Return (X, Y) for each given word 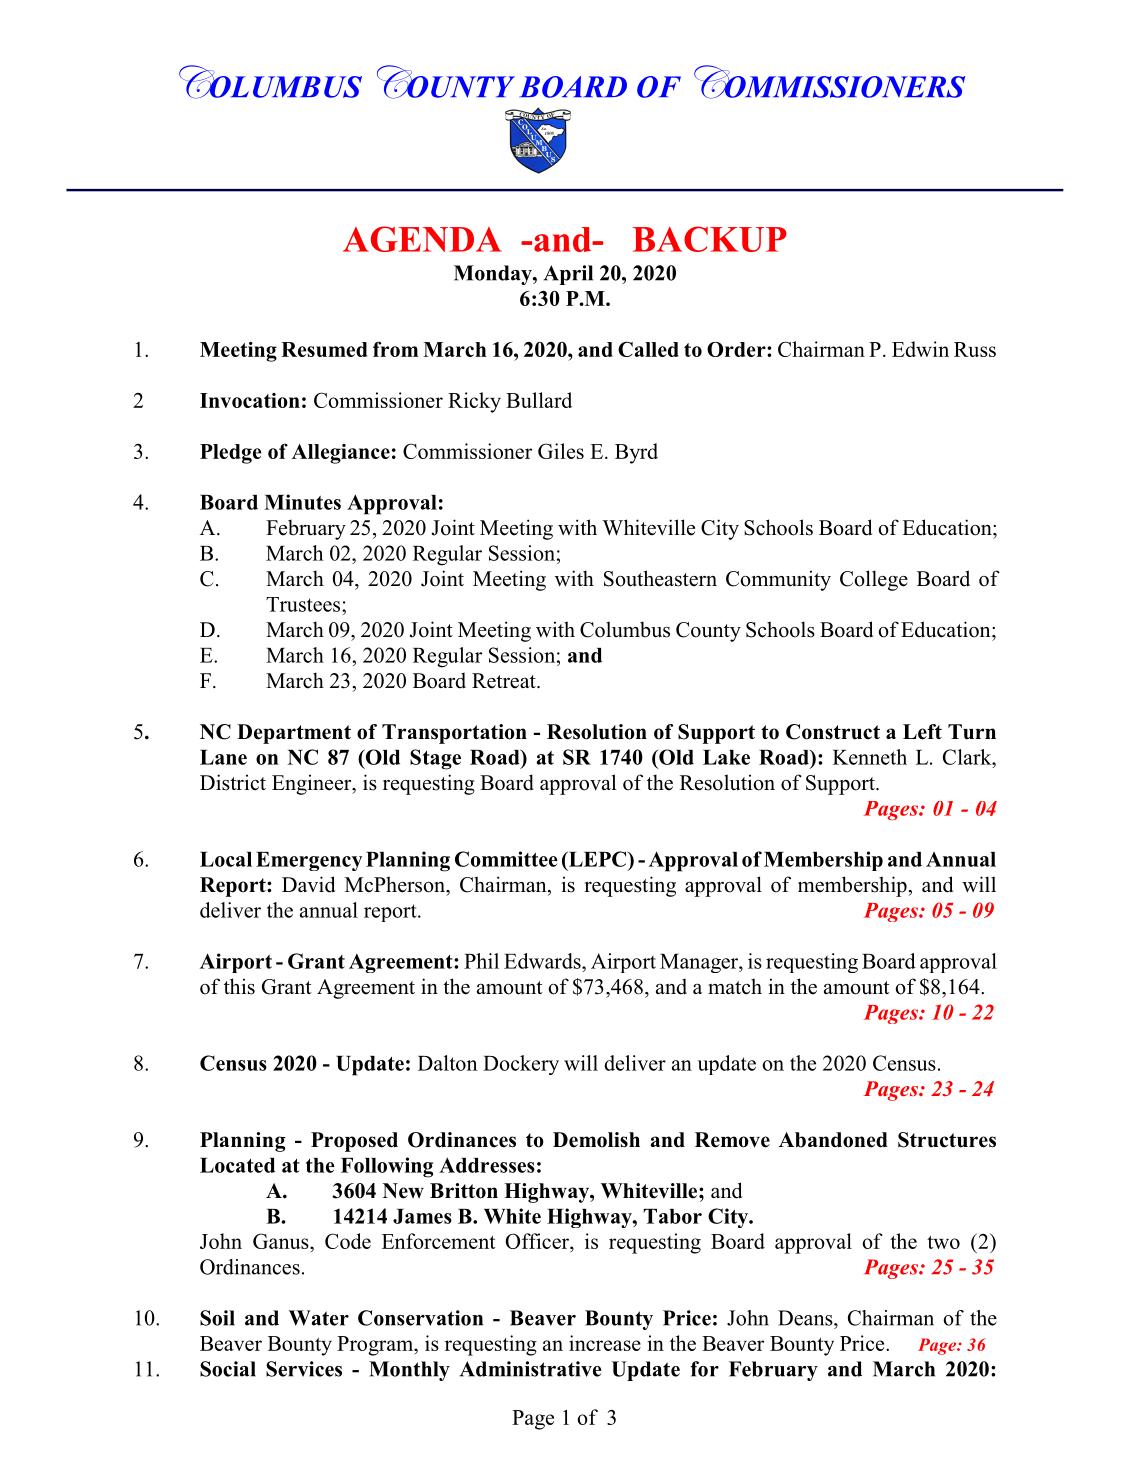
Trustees (304, 604)
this (239, 986)
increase (605, 1343)
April (568, 275)
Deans (806, 1318)
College (874, 580)
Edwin (920, 349)
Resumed (324, 349)
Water (319, 1318)
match (735, 986)
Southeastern (660, 578)
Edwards (543, 961)
